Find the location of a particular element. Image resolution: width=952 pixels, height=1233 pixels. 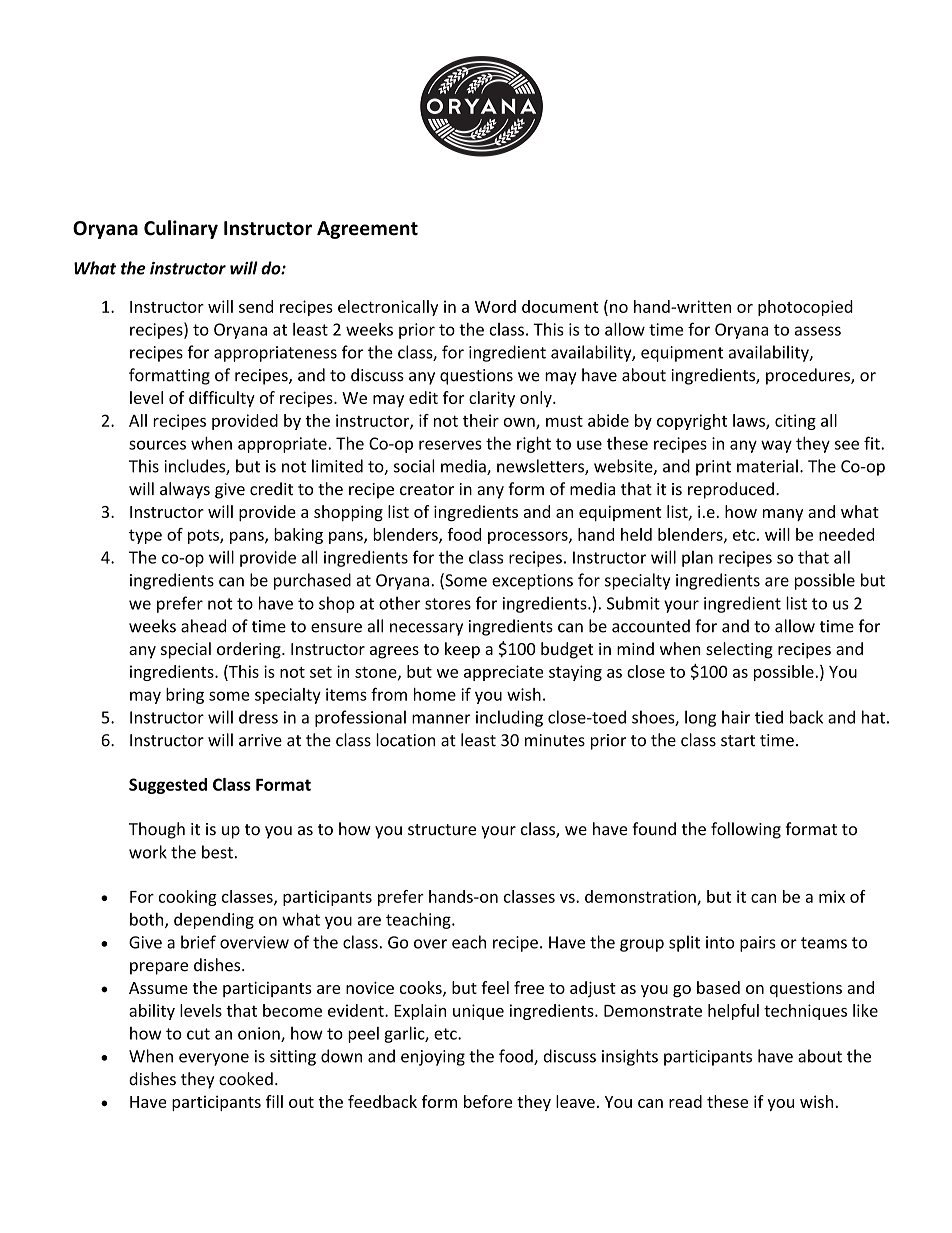

material is located at coordinates (767, 466).
